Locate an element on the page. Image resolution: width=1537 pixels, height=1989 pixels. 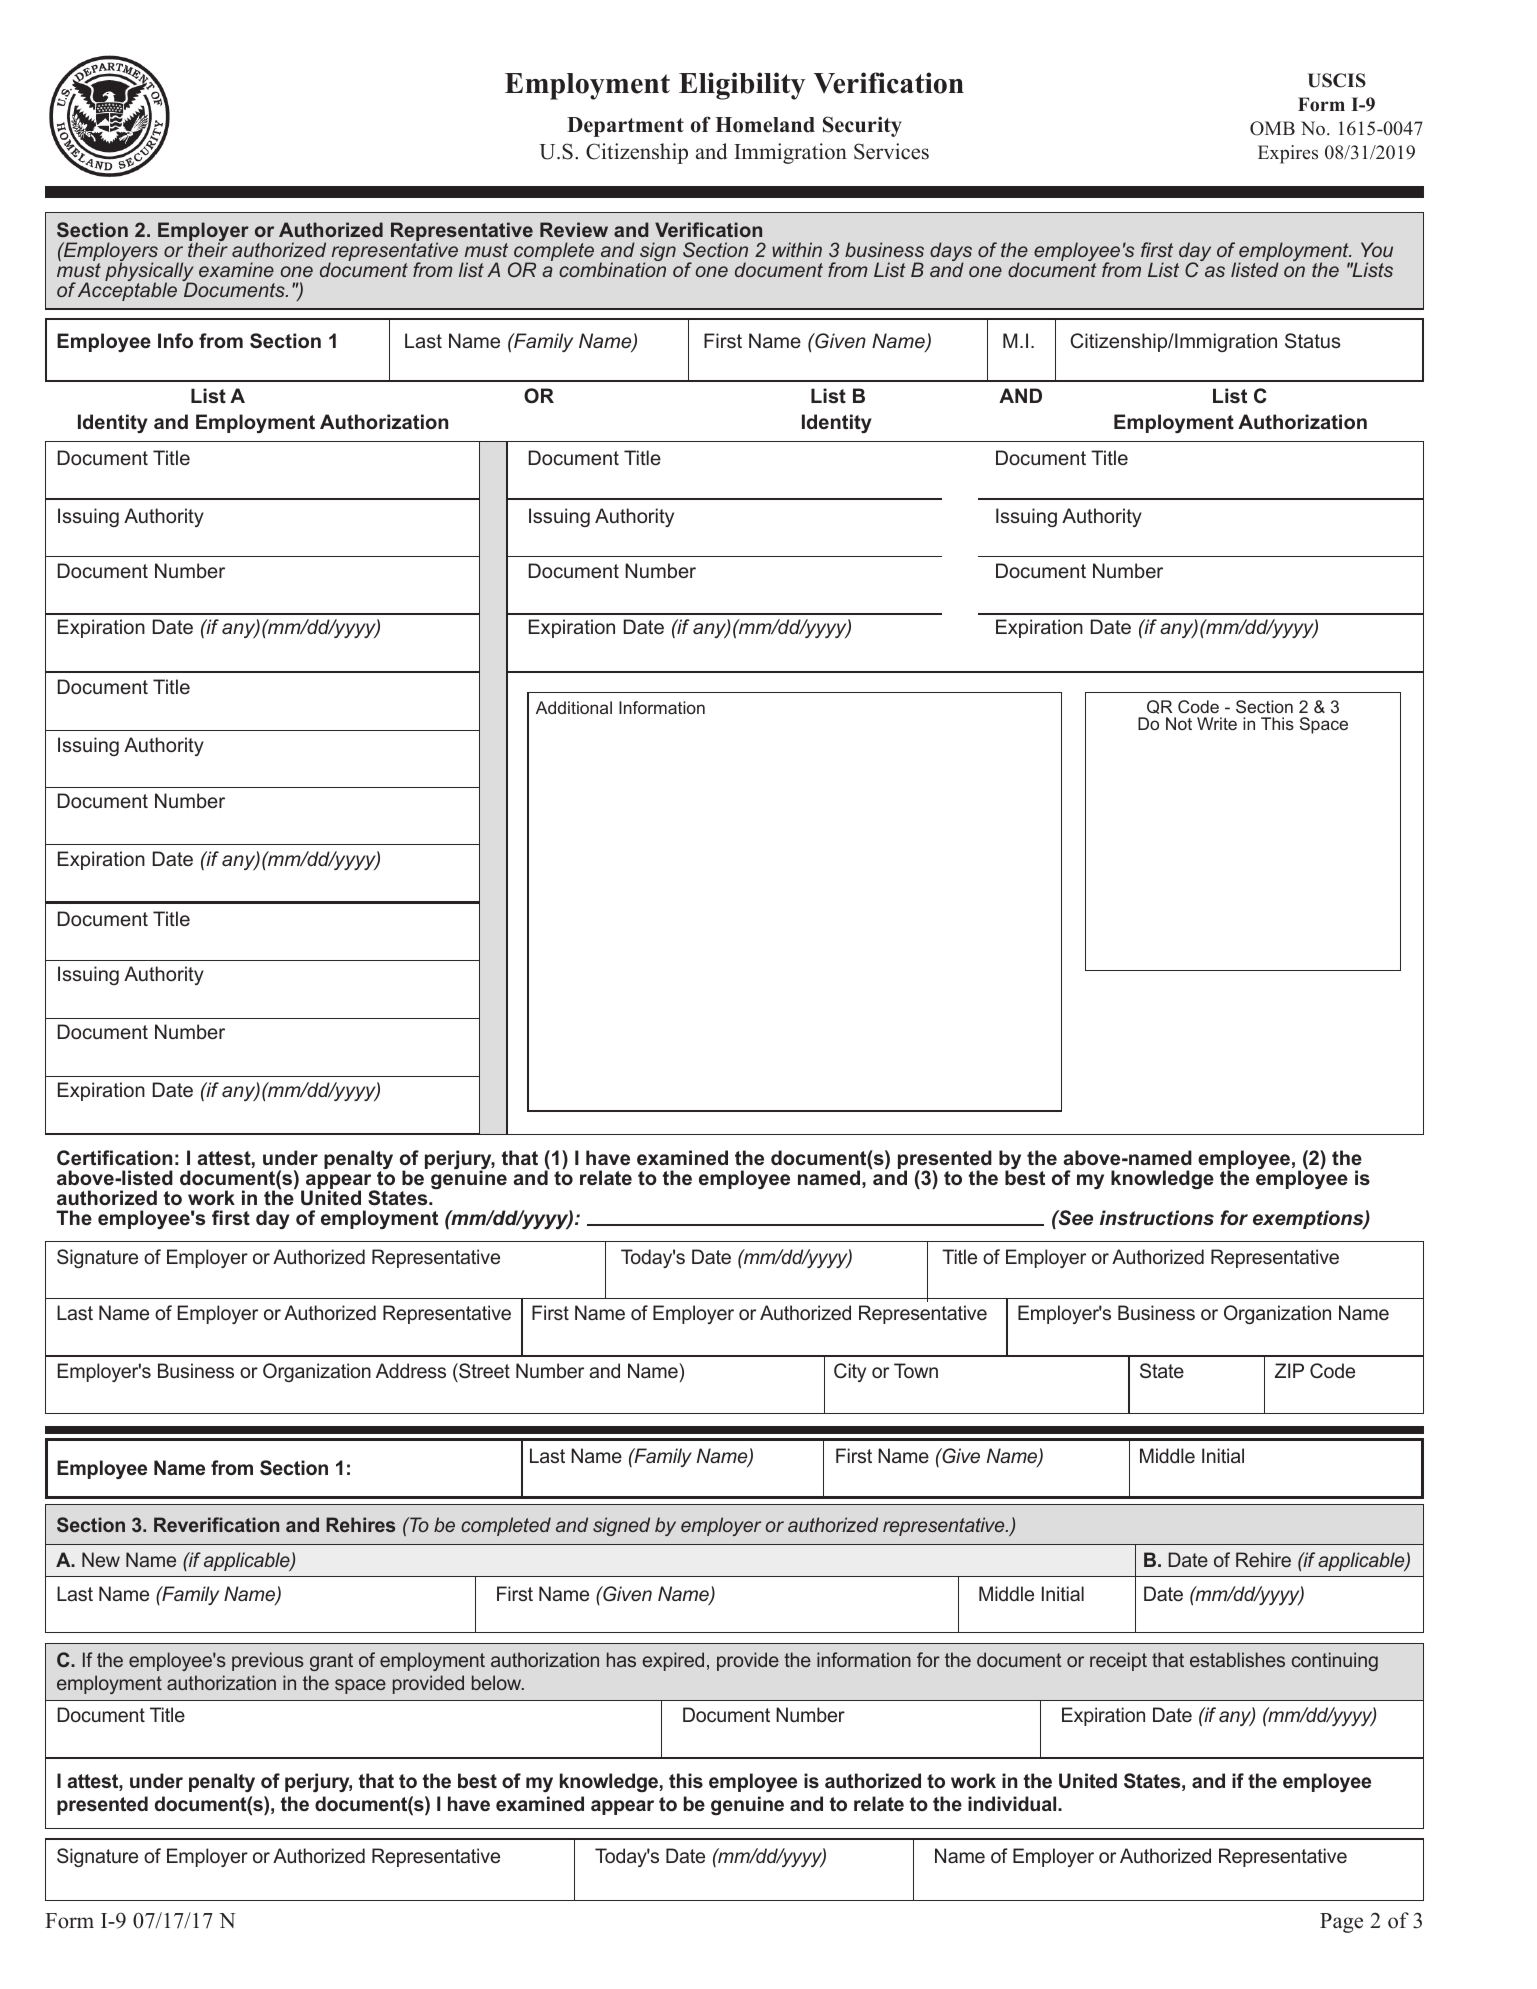
Expires is located at coordinates (1288, 154).
